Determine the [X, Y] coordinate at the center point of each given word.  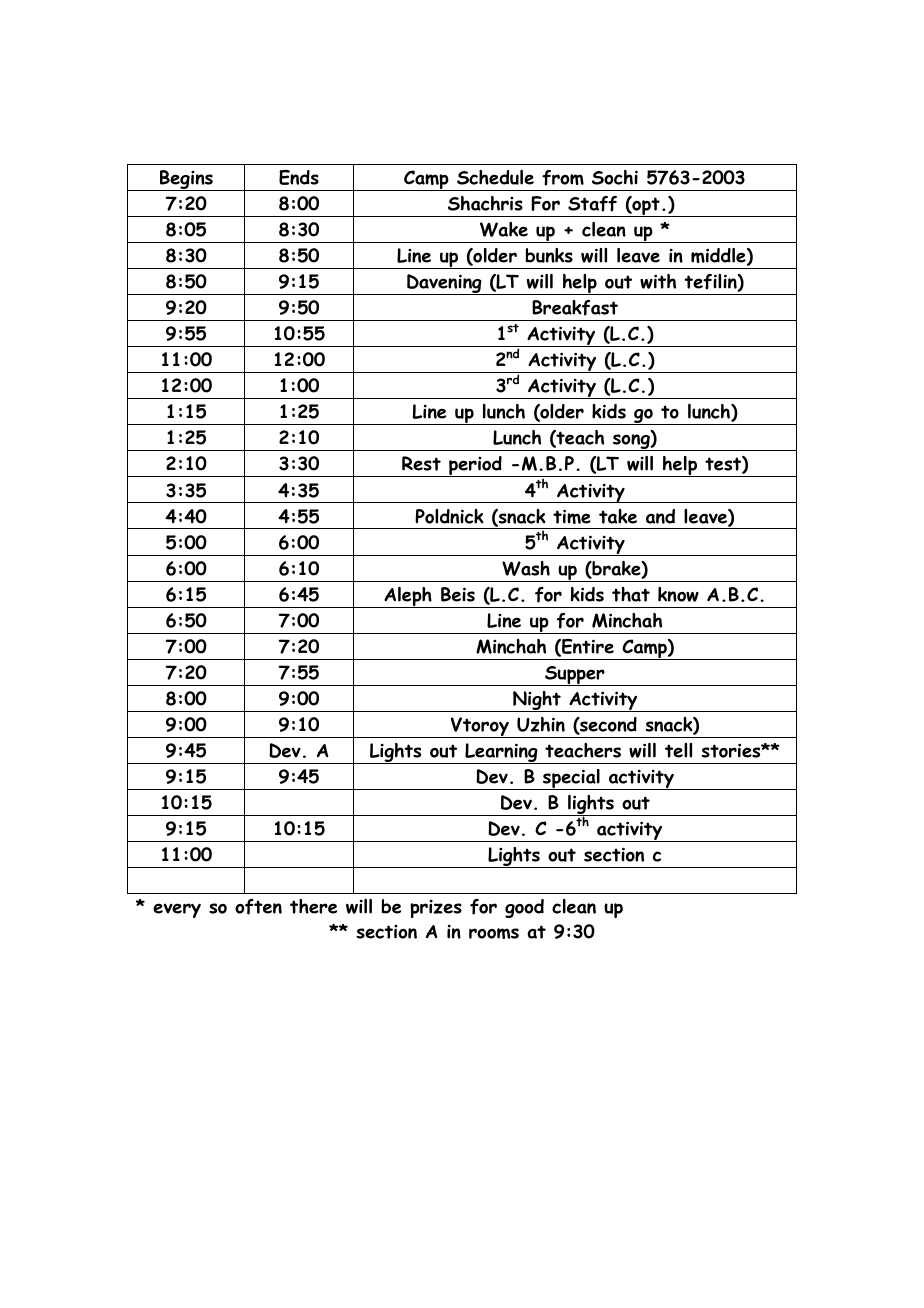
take [618, 516]
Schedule [495, 177]
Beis [458, 594]
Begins [186, 180]
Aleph [408, 597]
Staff [592, 204]
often [258, 907]
